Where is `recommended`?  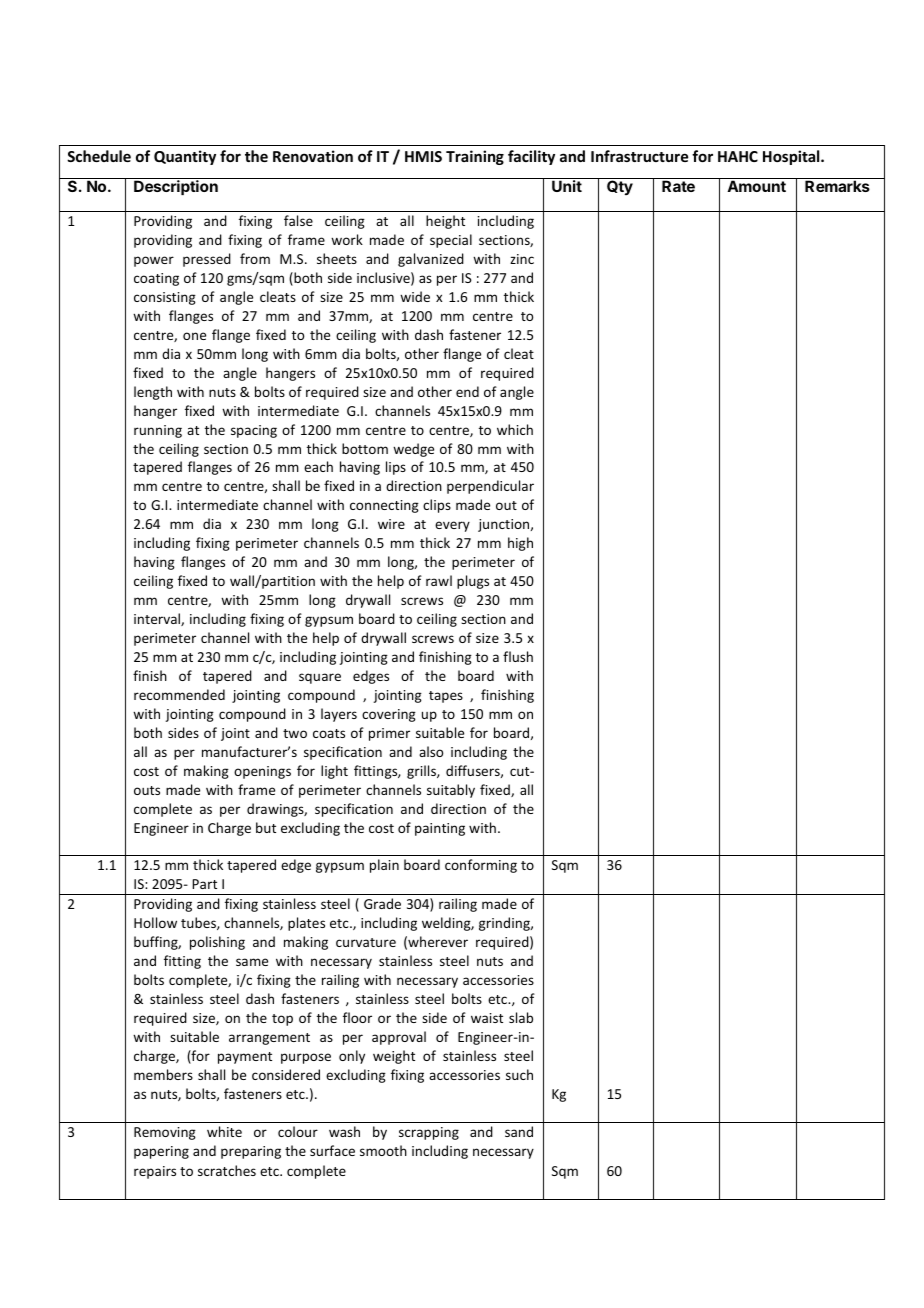 recommended is located at coordinates (179, 694).
